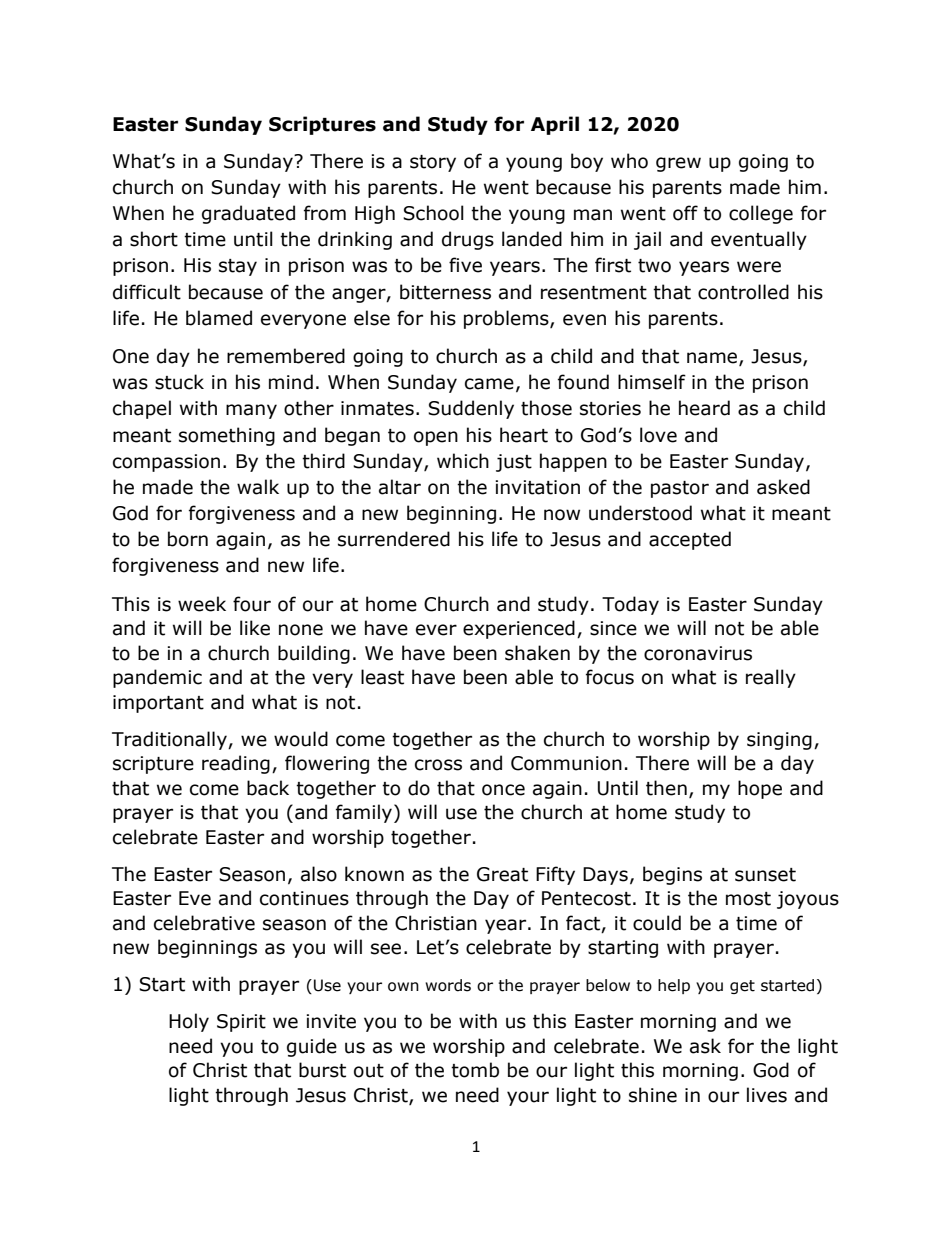 This screenshot has width=952, height=1233. Describe the element at coordinates (678, 164) in the screenshot. I see `grew` at that location.
